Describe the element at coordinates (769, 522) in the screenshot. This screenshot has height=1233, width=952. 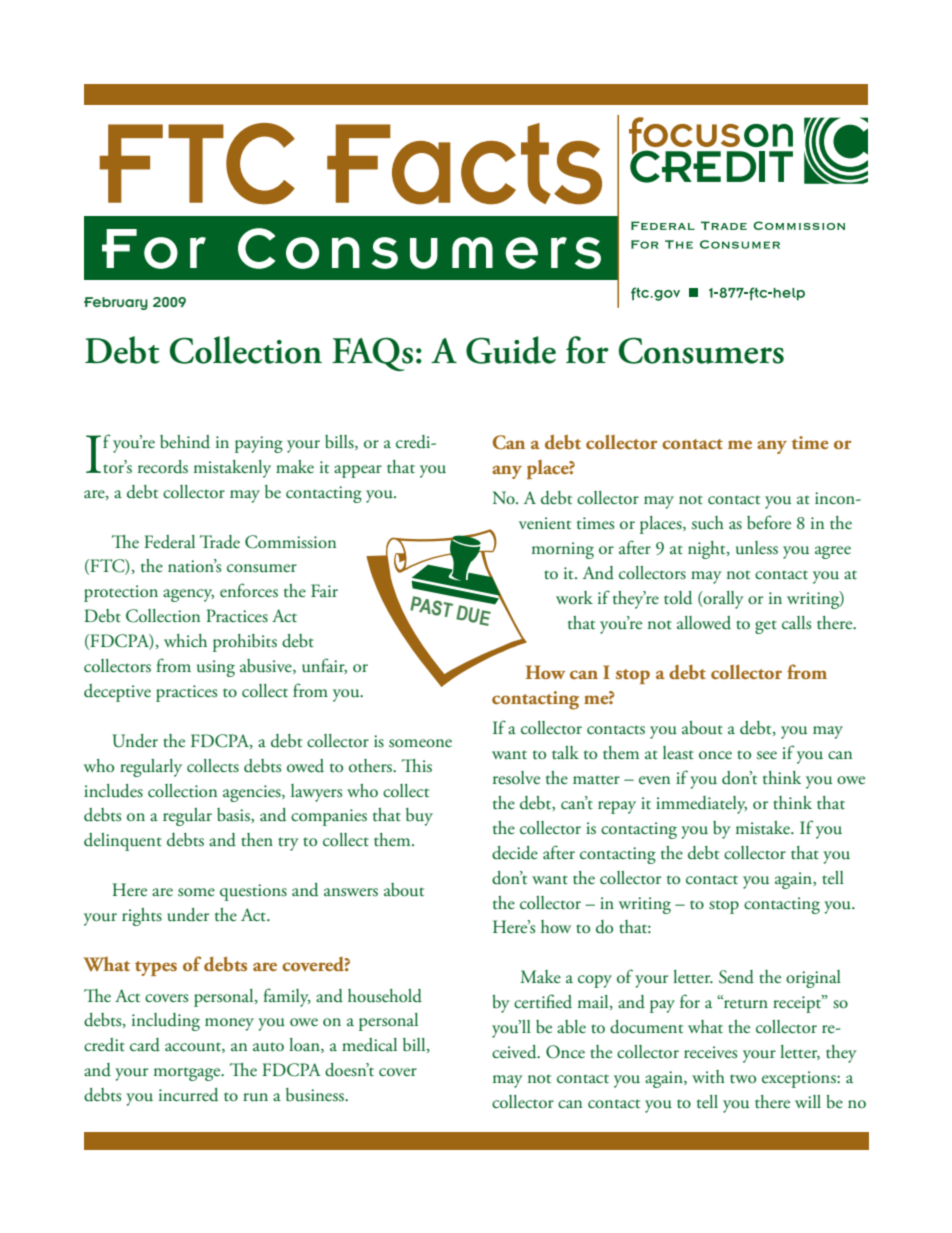
I see `before` at that location.
